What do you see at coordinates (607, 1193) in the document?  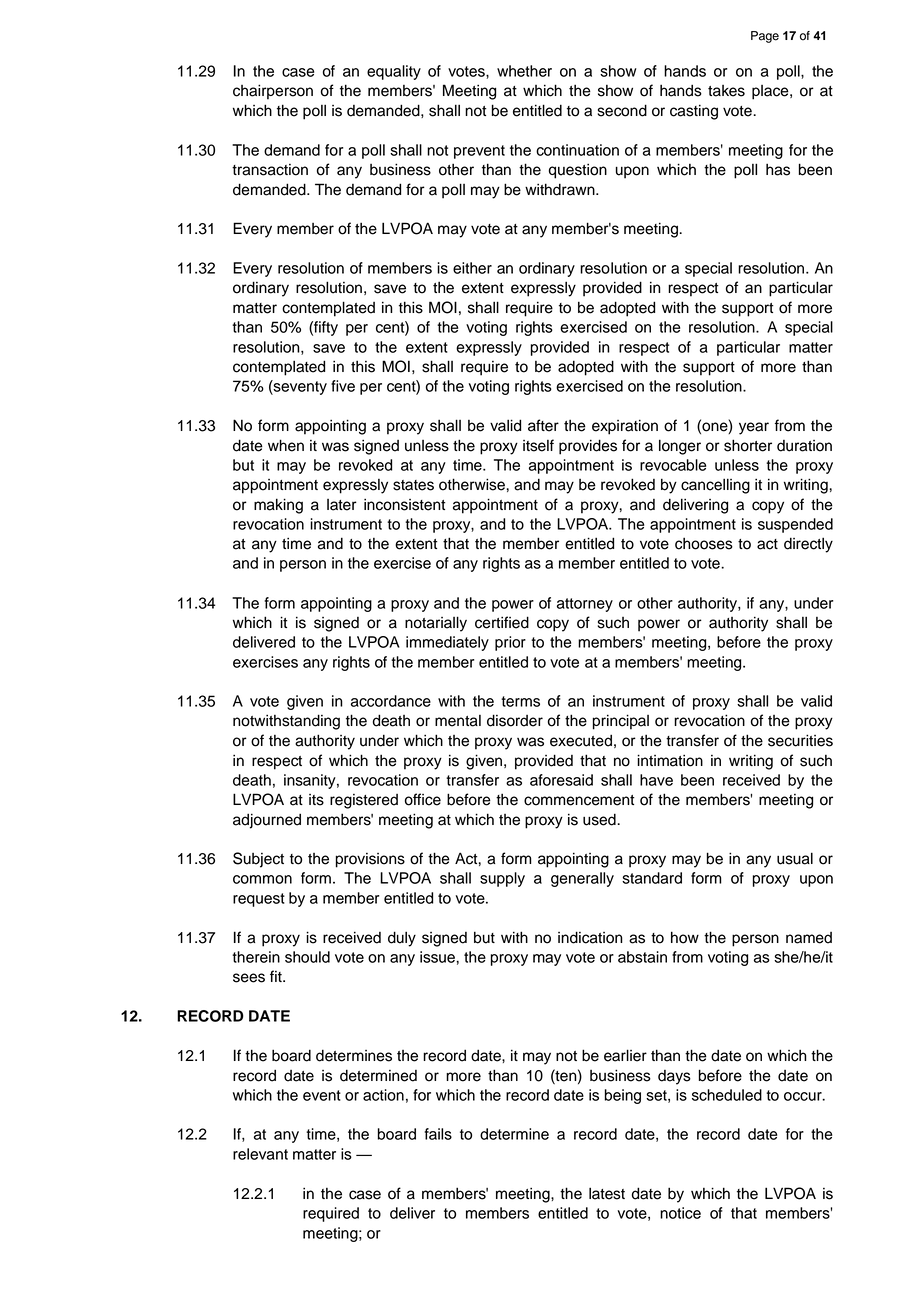 I see `latest` at bounding box center [607, 1193].
